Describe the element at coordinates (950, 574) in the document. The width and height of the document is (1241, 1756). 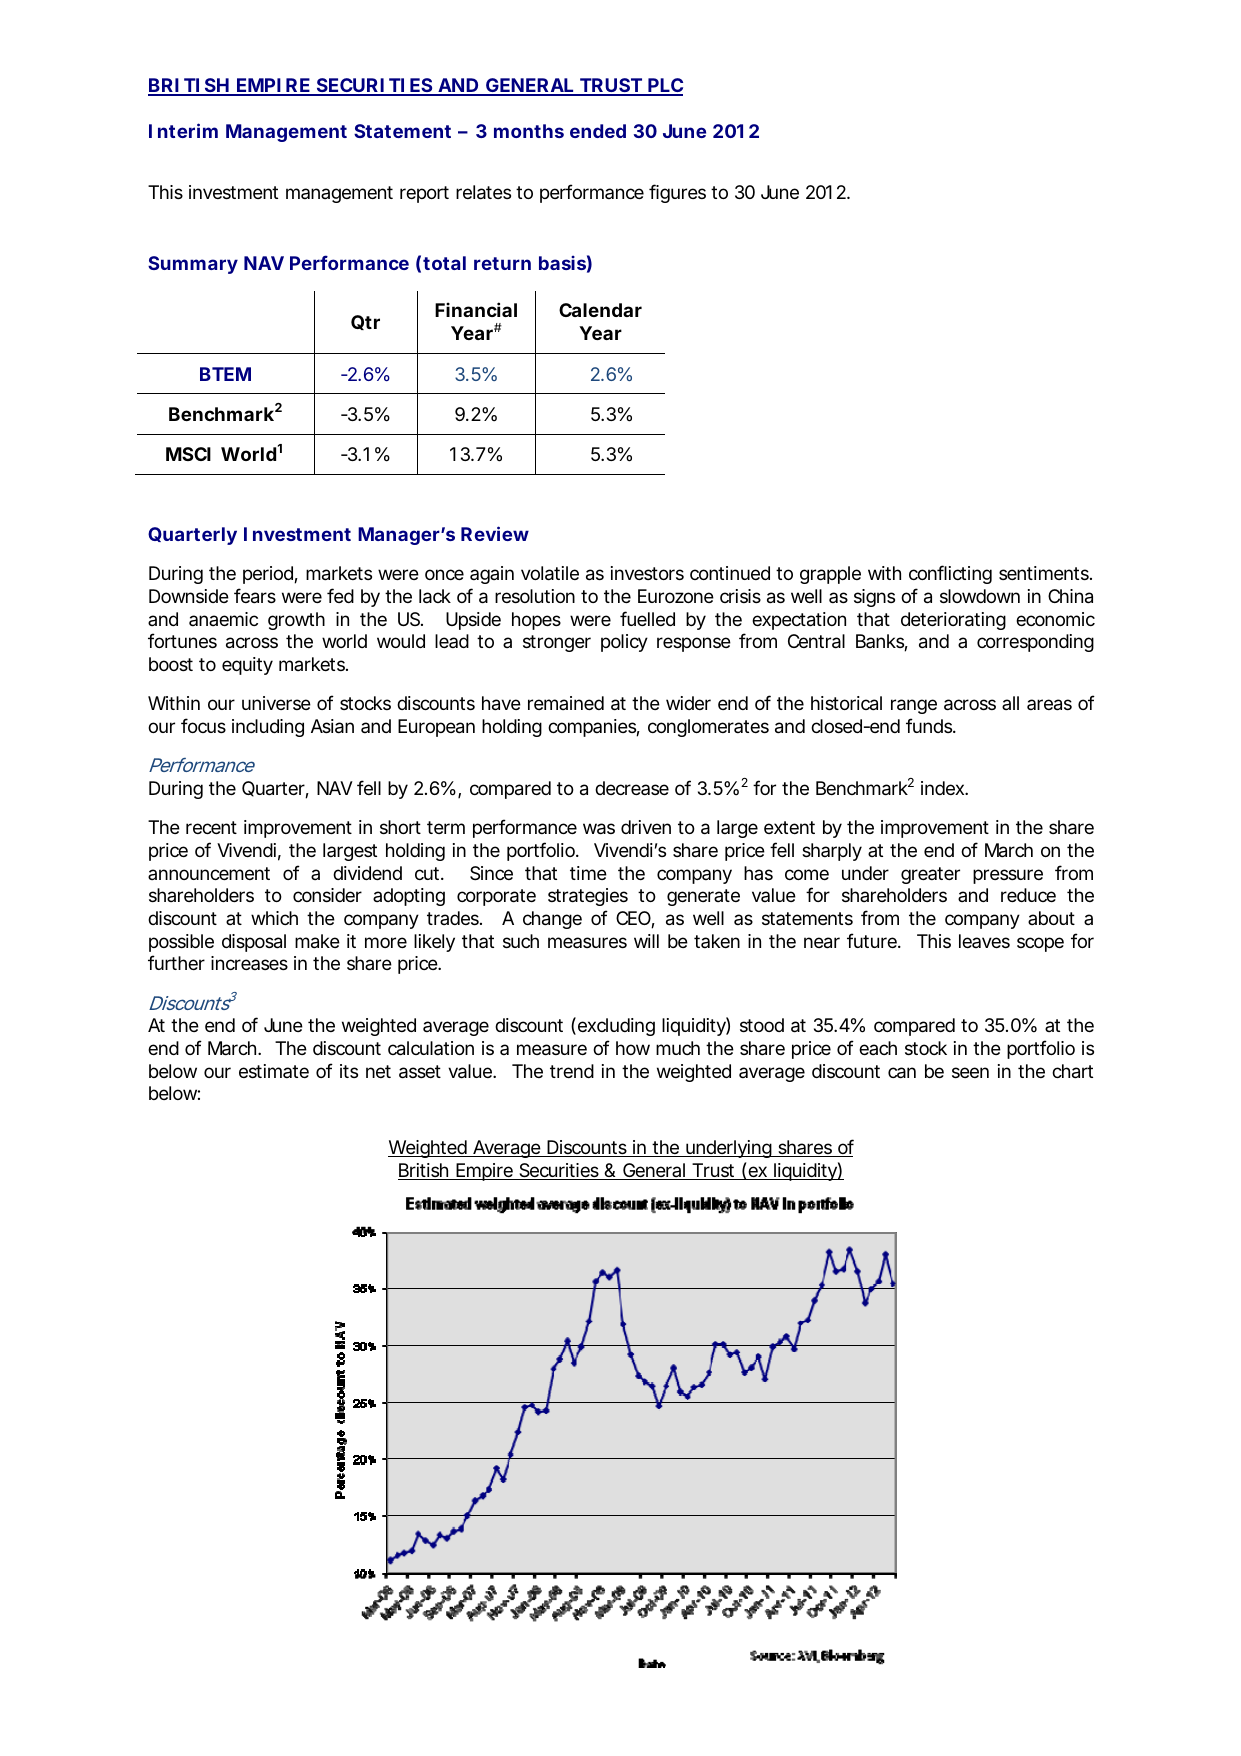
I see `conflicting` at that location.
